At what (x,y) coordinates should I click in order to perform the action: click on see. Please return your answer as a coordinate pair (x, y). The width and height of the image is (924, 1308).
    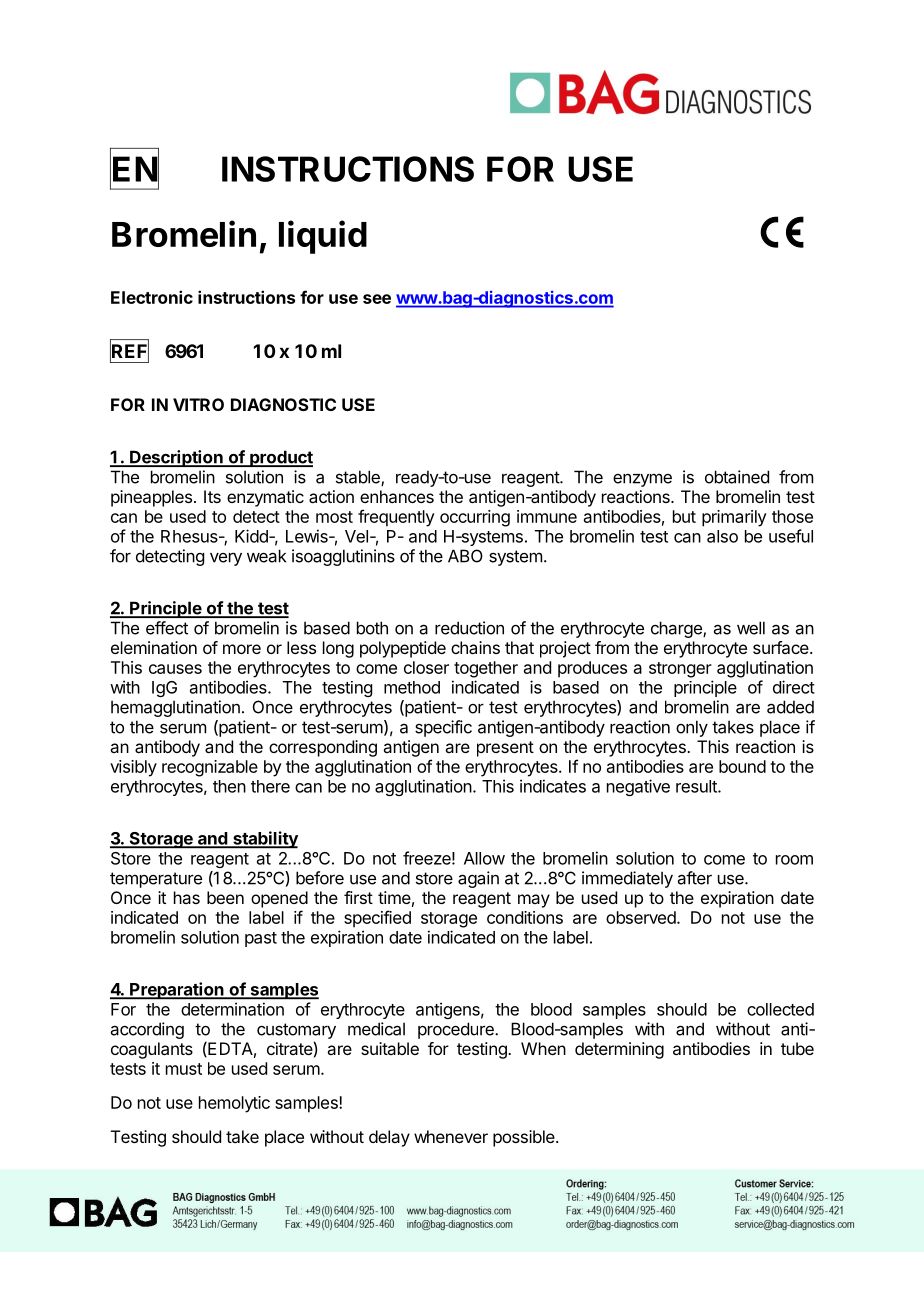
    Looking at the image, I should click on (377, 299).
